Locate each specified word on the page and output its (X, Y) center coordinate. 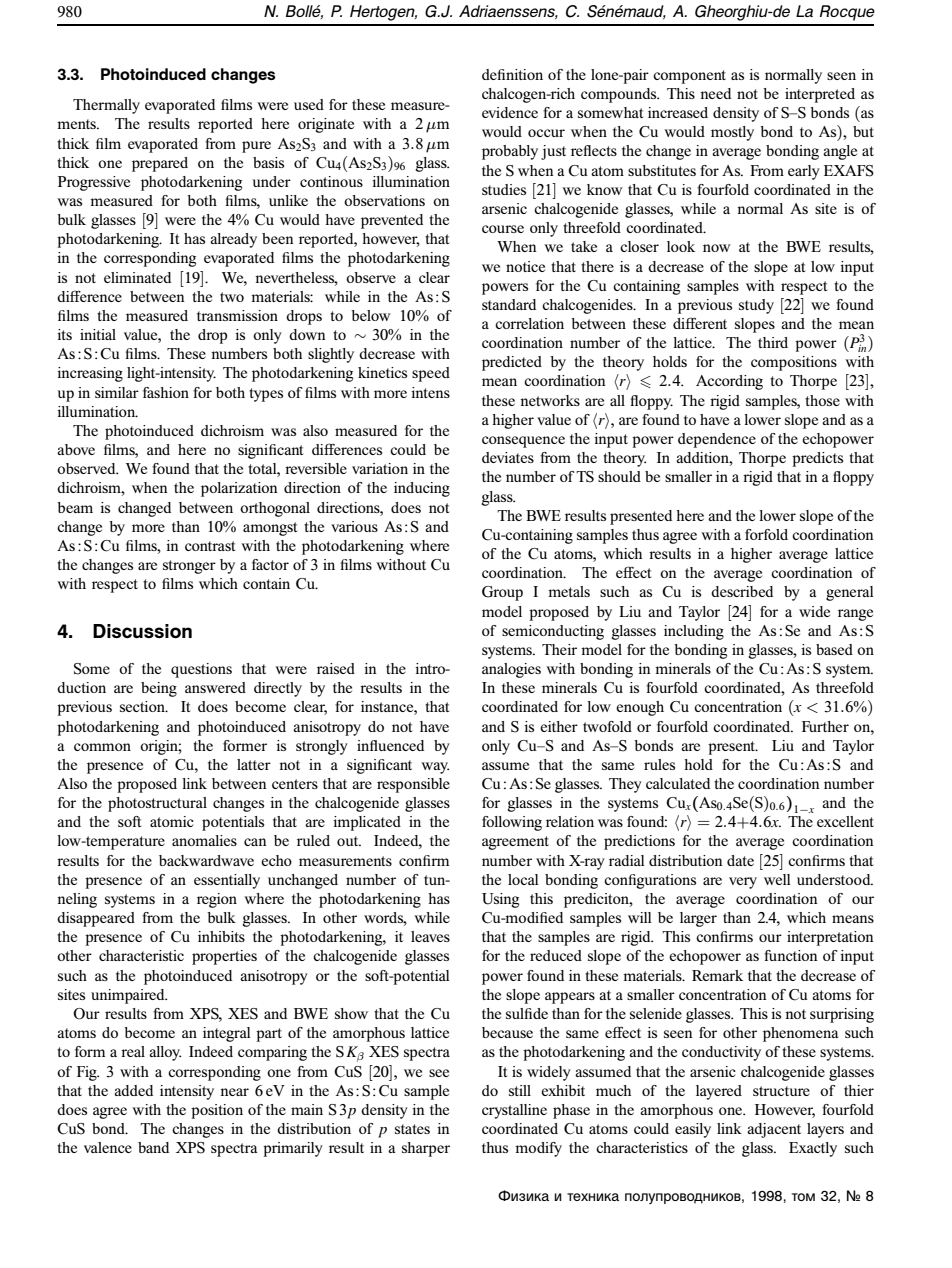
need (715, 93)
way (435, 768)
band (153, 1147)
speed (431, 374)
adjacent (774, 1130)
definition (512, 74)
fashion (166, 392)
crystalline (514, 1111)
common (102, 747)
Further (825, 726)
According (729, 382)
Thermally (106, 106)
